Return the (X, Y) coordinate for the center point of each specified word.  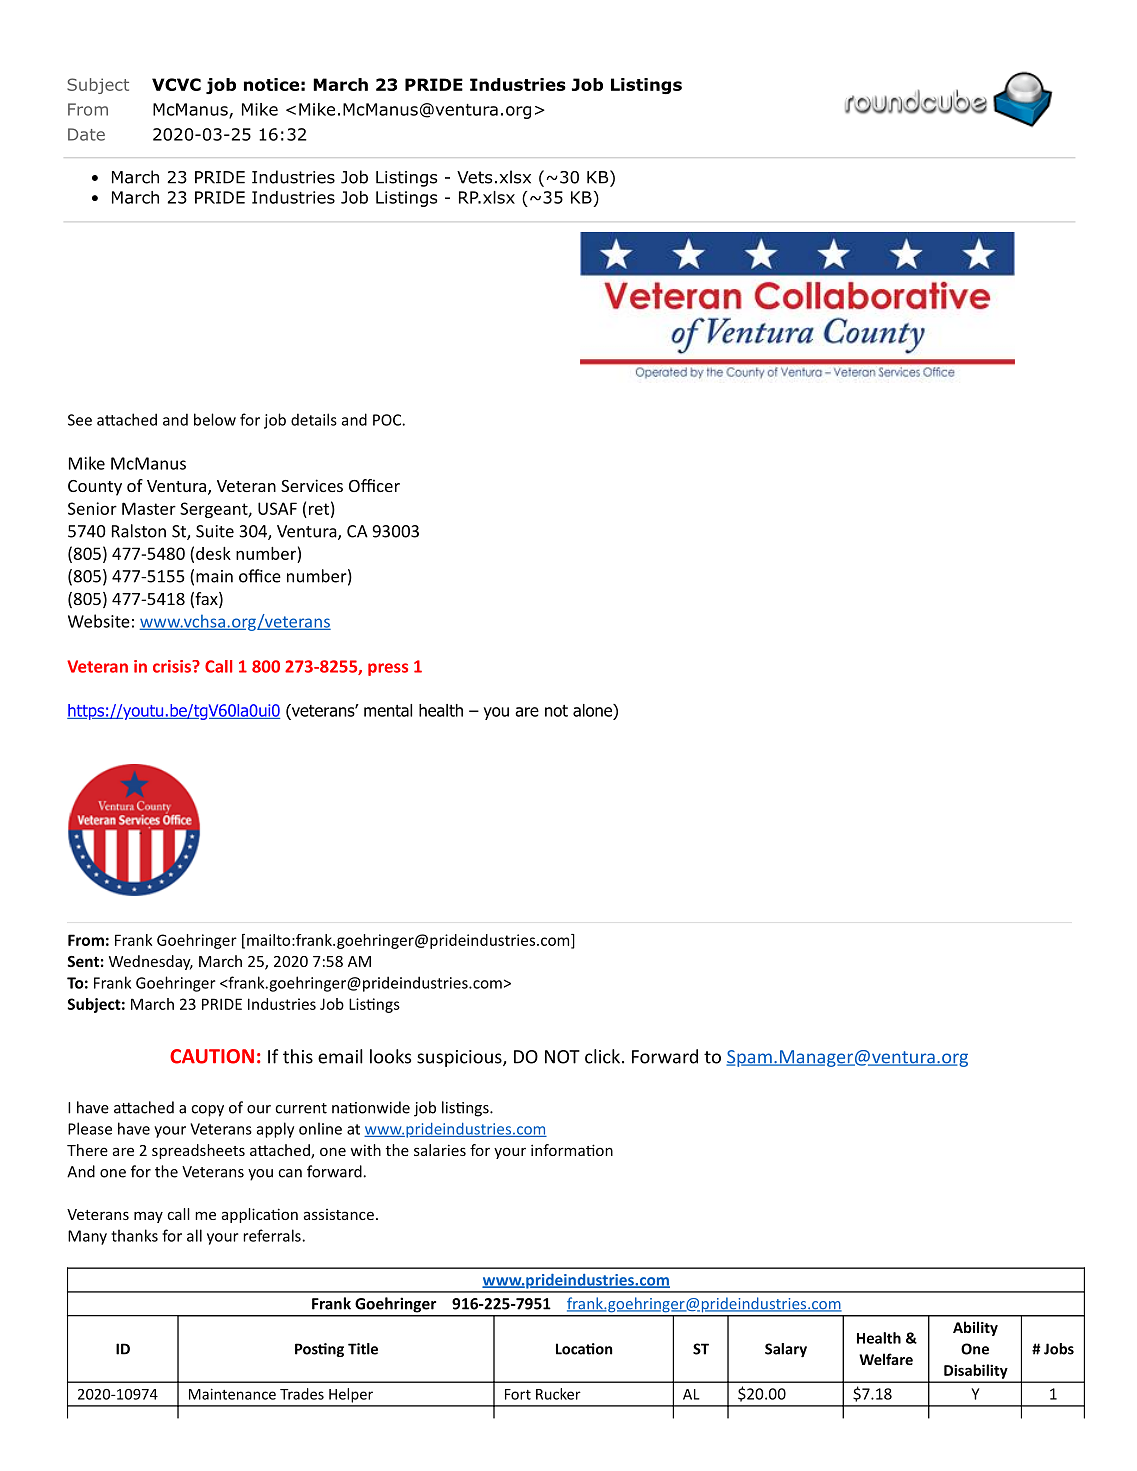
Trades (302, 1394)
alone (593, 710)
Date (86, 134)
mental (388, 710)
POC (388, 420)
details (314, 419)
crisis (173, 666)
